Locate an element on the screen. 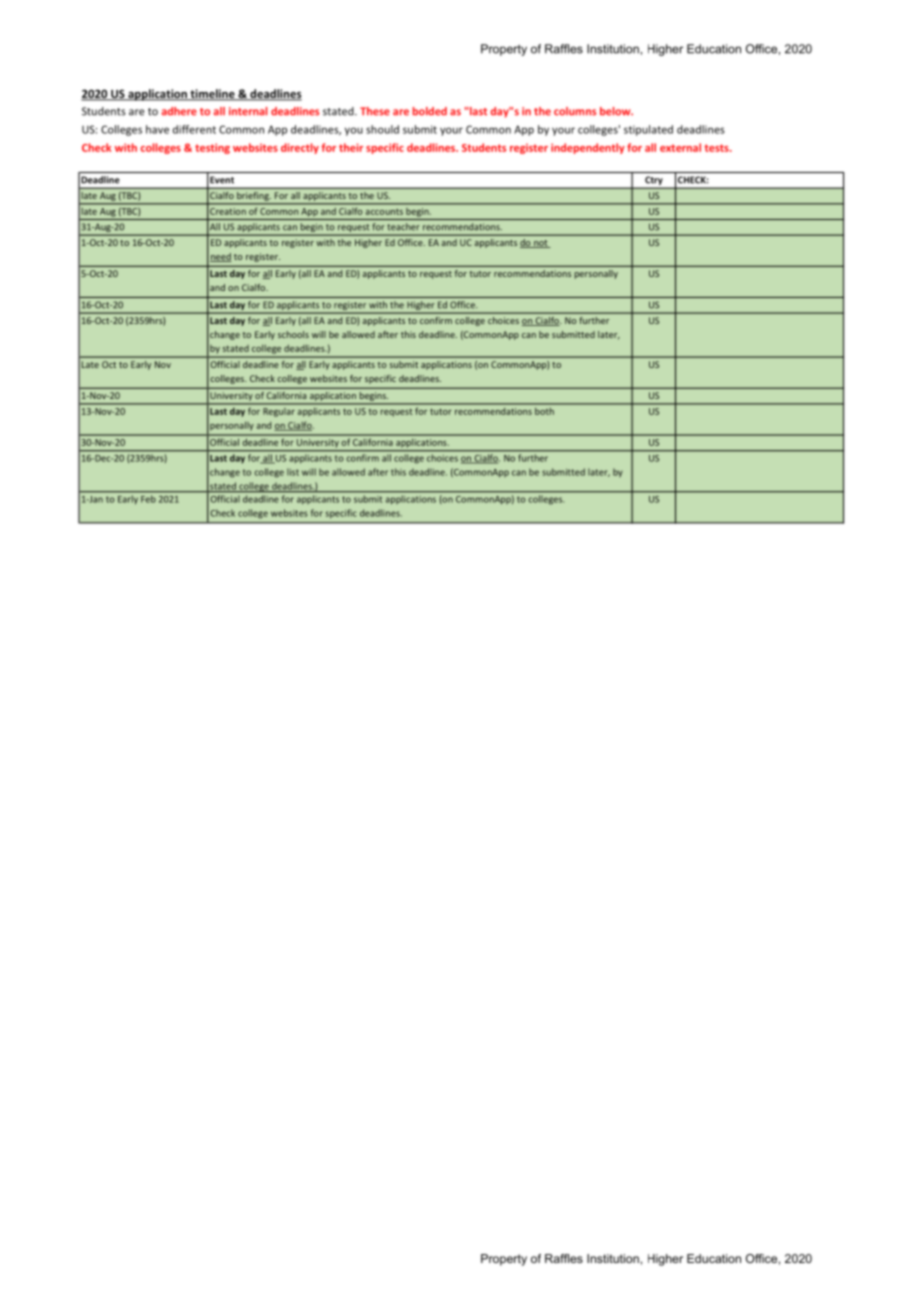 Image resolution: width=924 pixels, height=1308 pixels. both is located at coordinates (544, 411).
